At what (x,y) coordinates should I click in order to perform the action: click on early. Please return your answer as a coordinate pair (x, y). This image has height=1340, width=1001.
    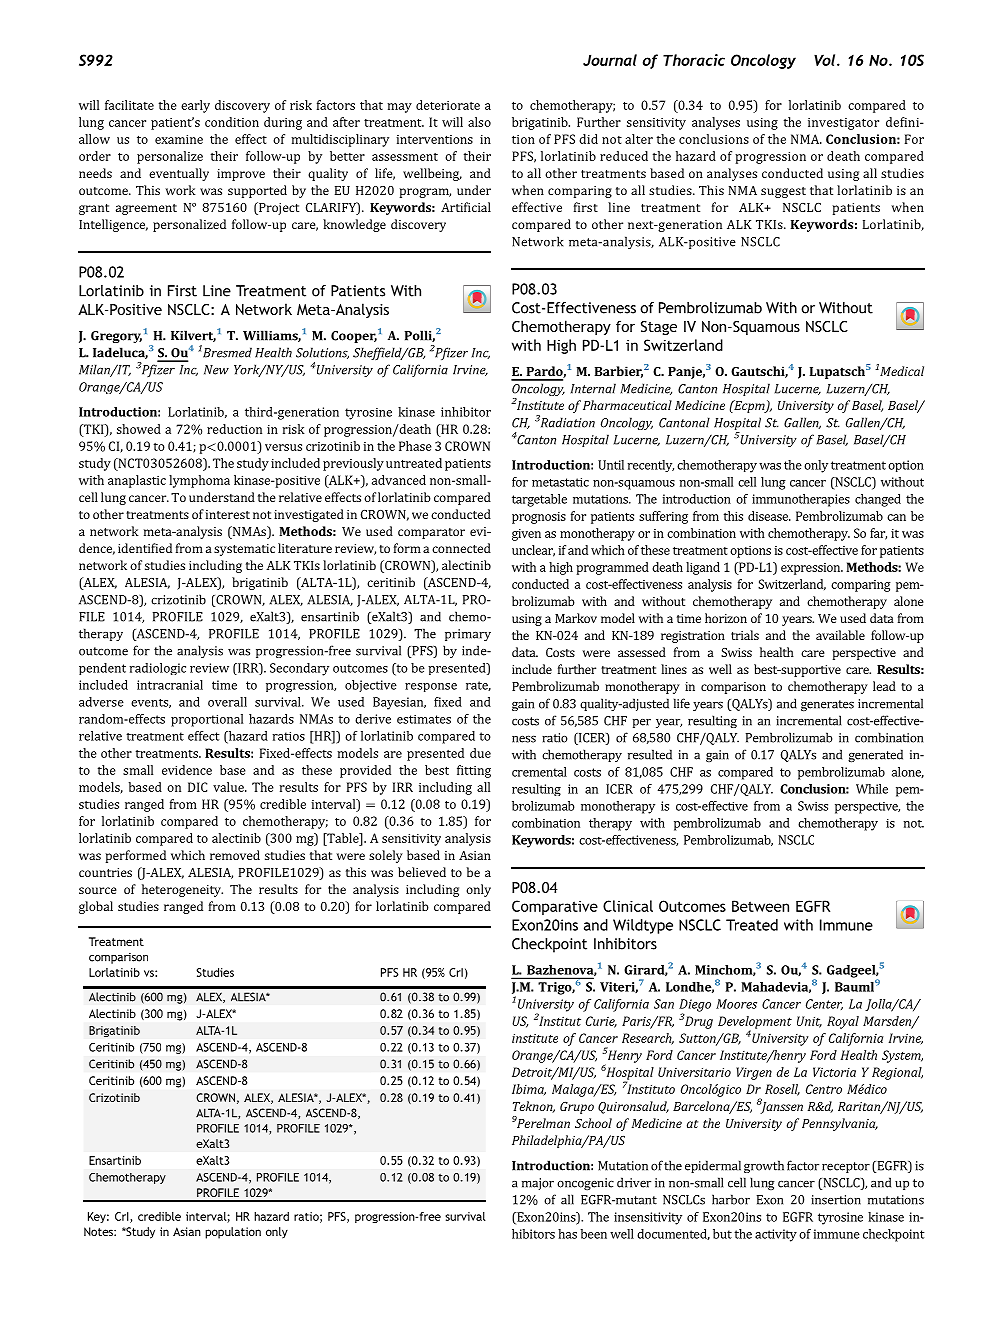
    Looking at the image, I should click on (195, 106).
